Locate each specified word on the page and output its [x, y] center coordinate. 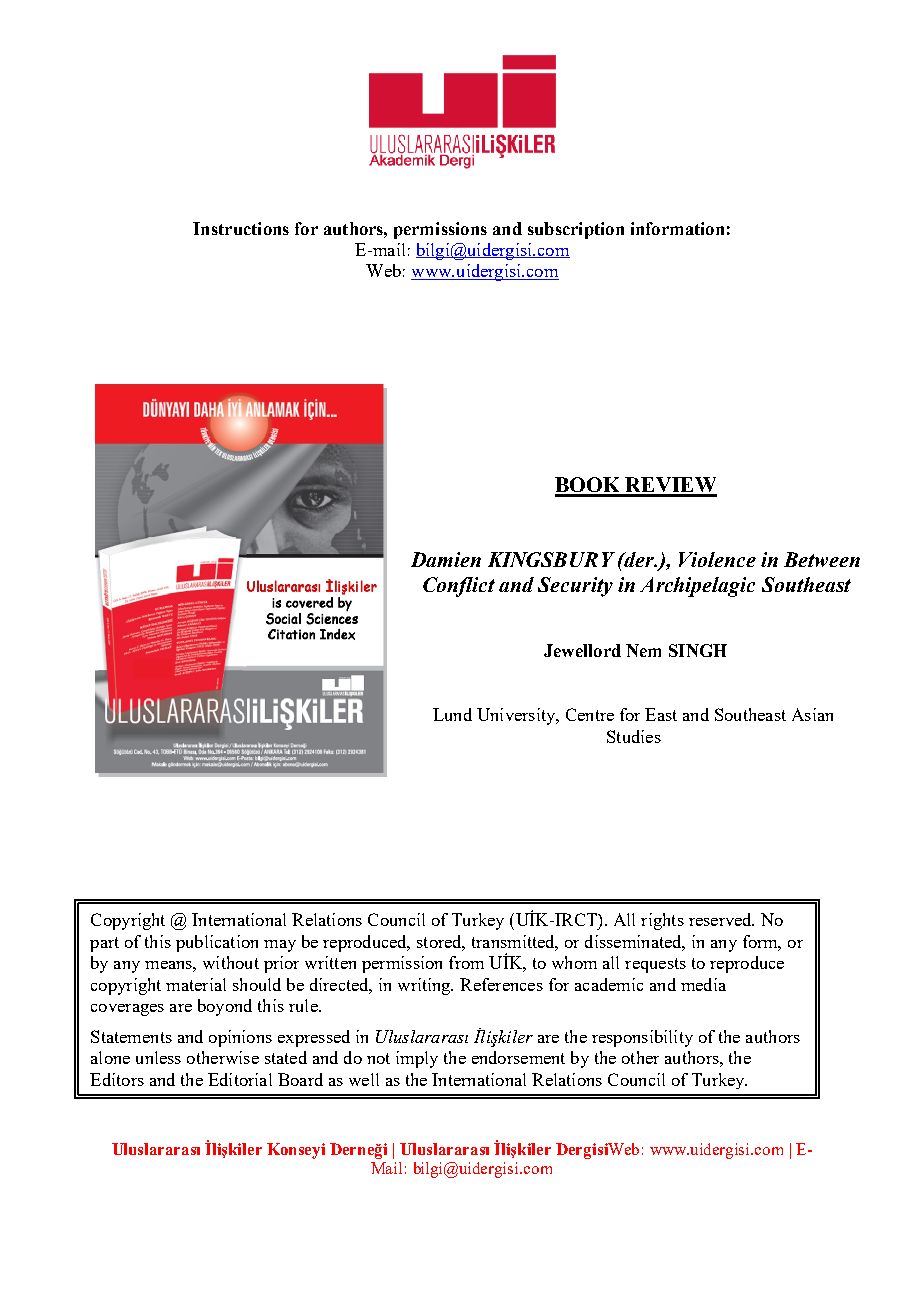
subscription [576, 230]
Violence [717, 559]
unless [158, 1057]
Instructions [241, 228]
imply [417, 1059]
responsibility [642, 1038]
